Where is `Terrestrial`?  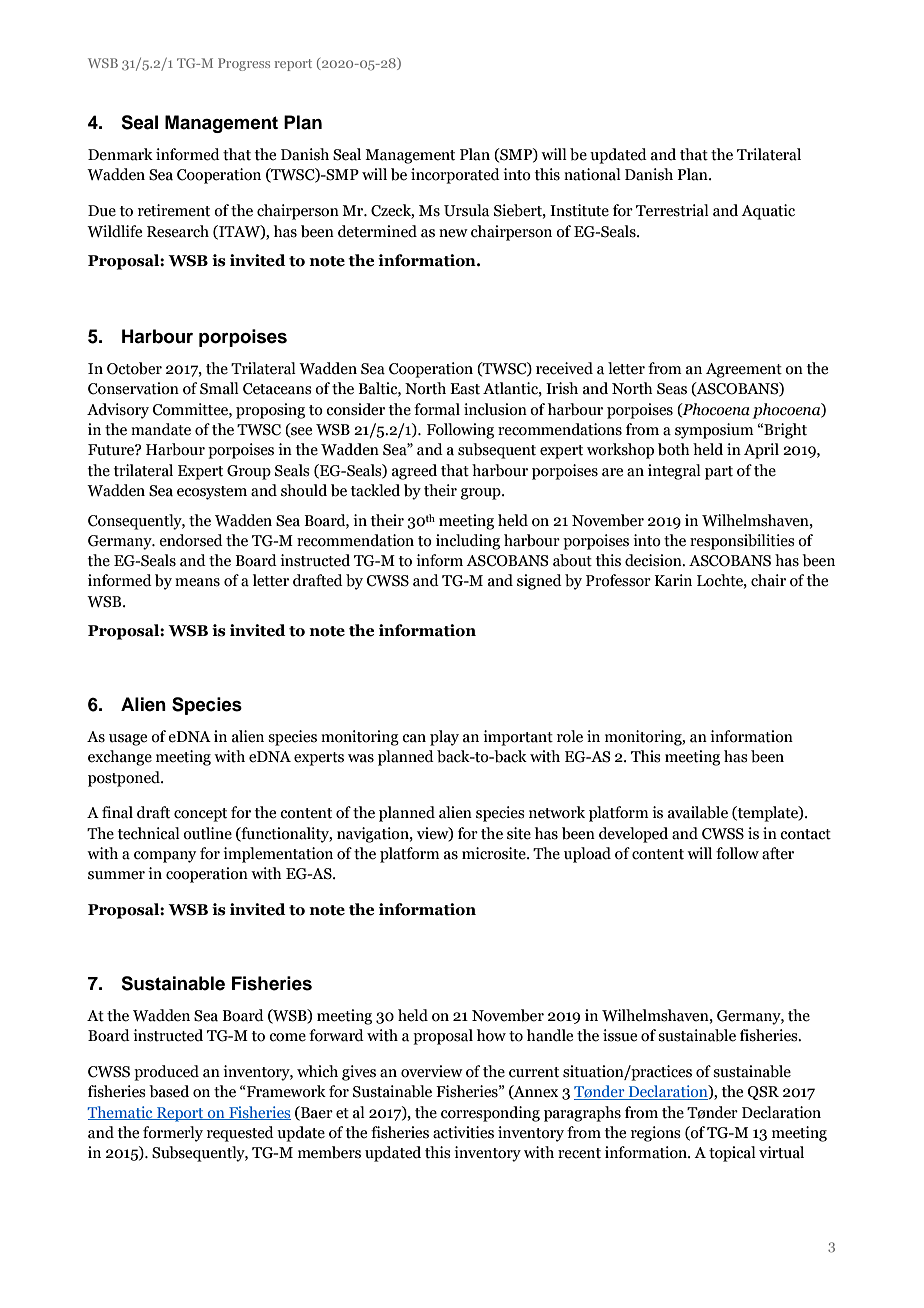 Terrestrial is located at coordinates (672, 210).
